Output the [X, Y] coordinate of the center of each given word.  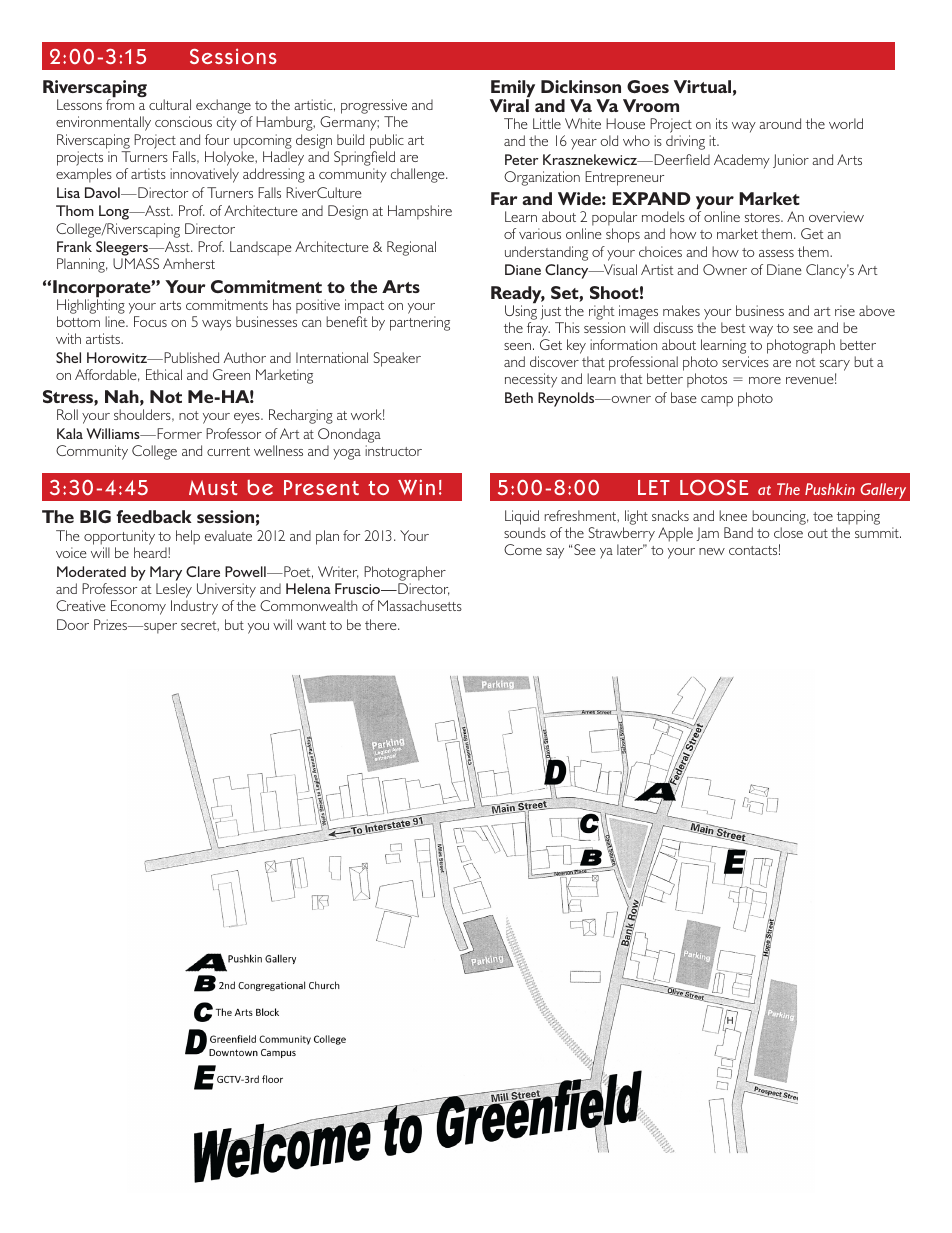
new [712, 551]
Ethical [164, 374]
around [780, 123]
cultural [170, 104]
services [745, 361]
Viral [509, 104]
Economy [138, 607]
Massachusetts [420, 605]
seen [517, 346]
